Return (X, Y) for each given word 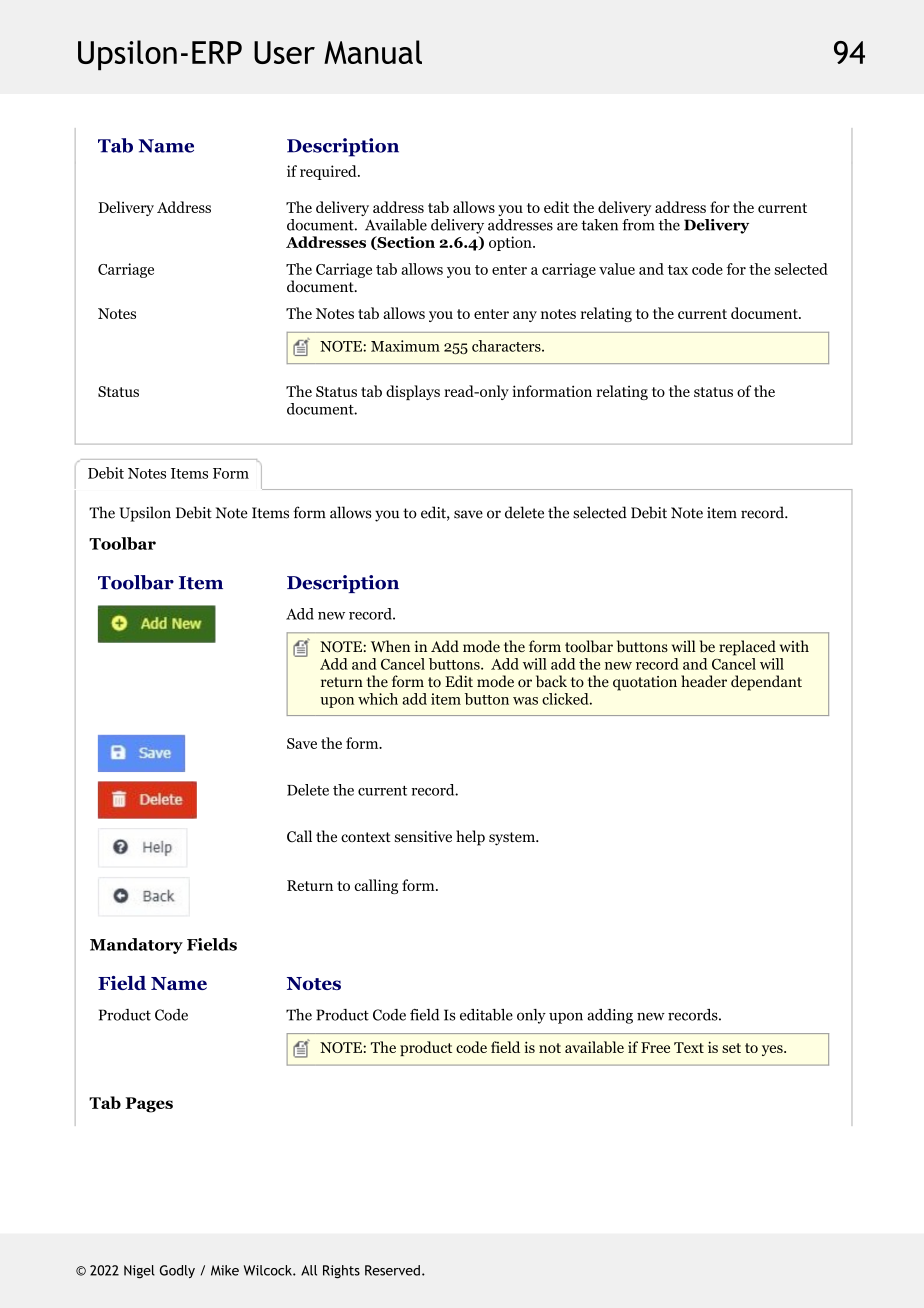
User (284, 52)
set (731, 1048)
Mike (225, 1270)
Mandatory (136, 946)
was (525, 701)
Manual (373, 52)
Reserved (392, 1270)
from (638, 225)
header (704, 681)
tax (678, 270)
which (378, 699)
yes (773, 1050)
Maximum (405, 346)
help (470, 838)
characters (507, 346)
